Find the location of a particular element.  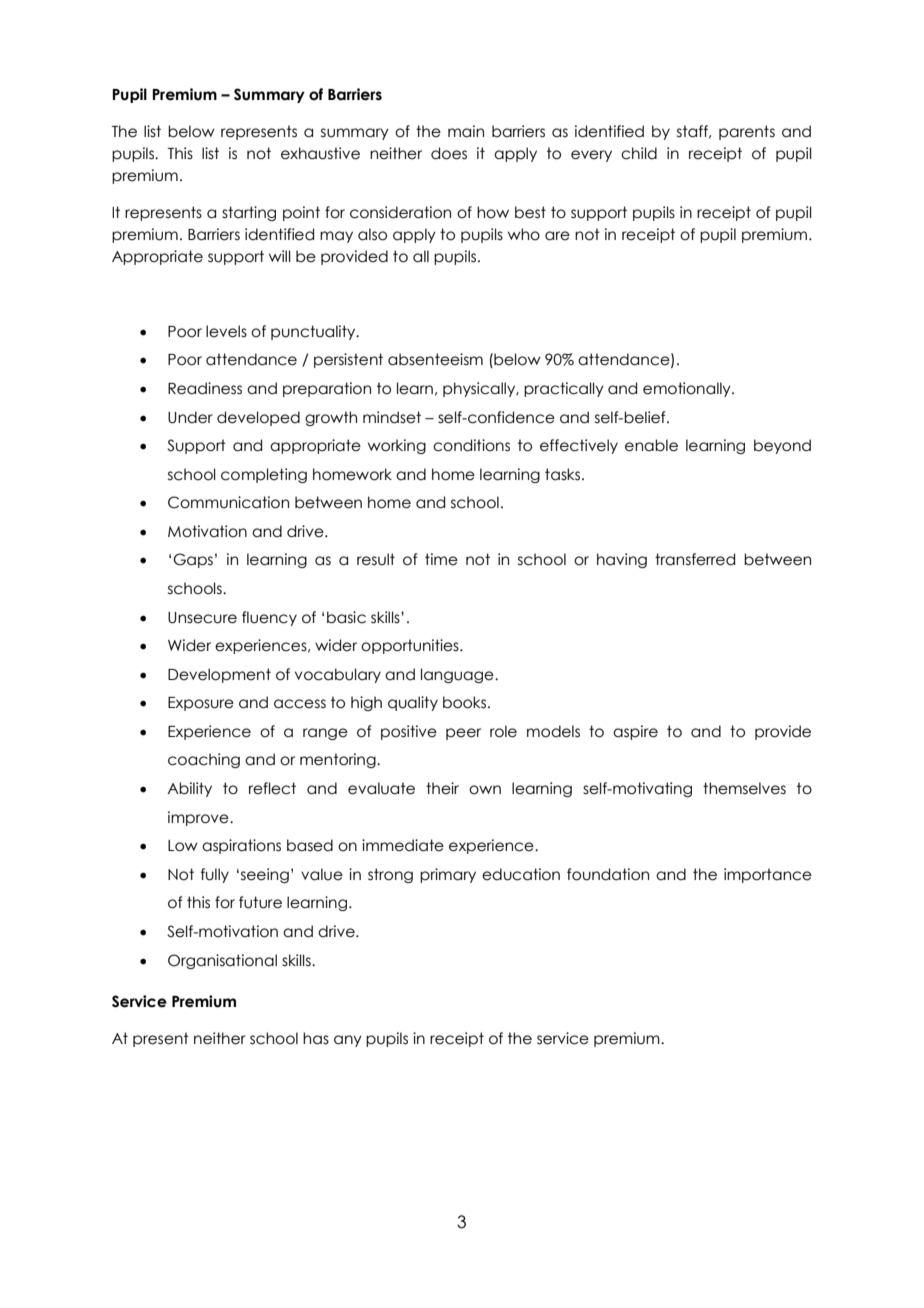

time is located at coordinates (441, 559).
